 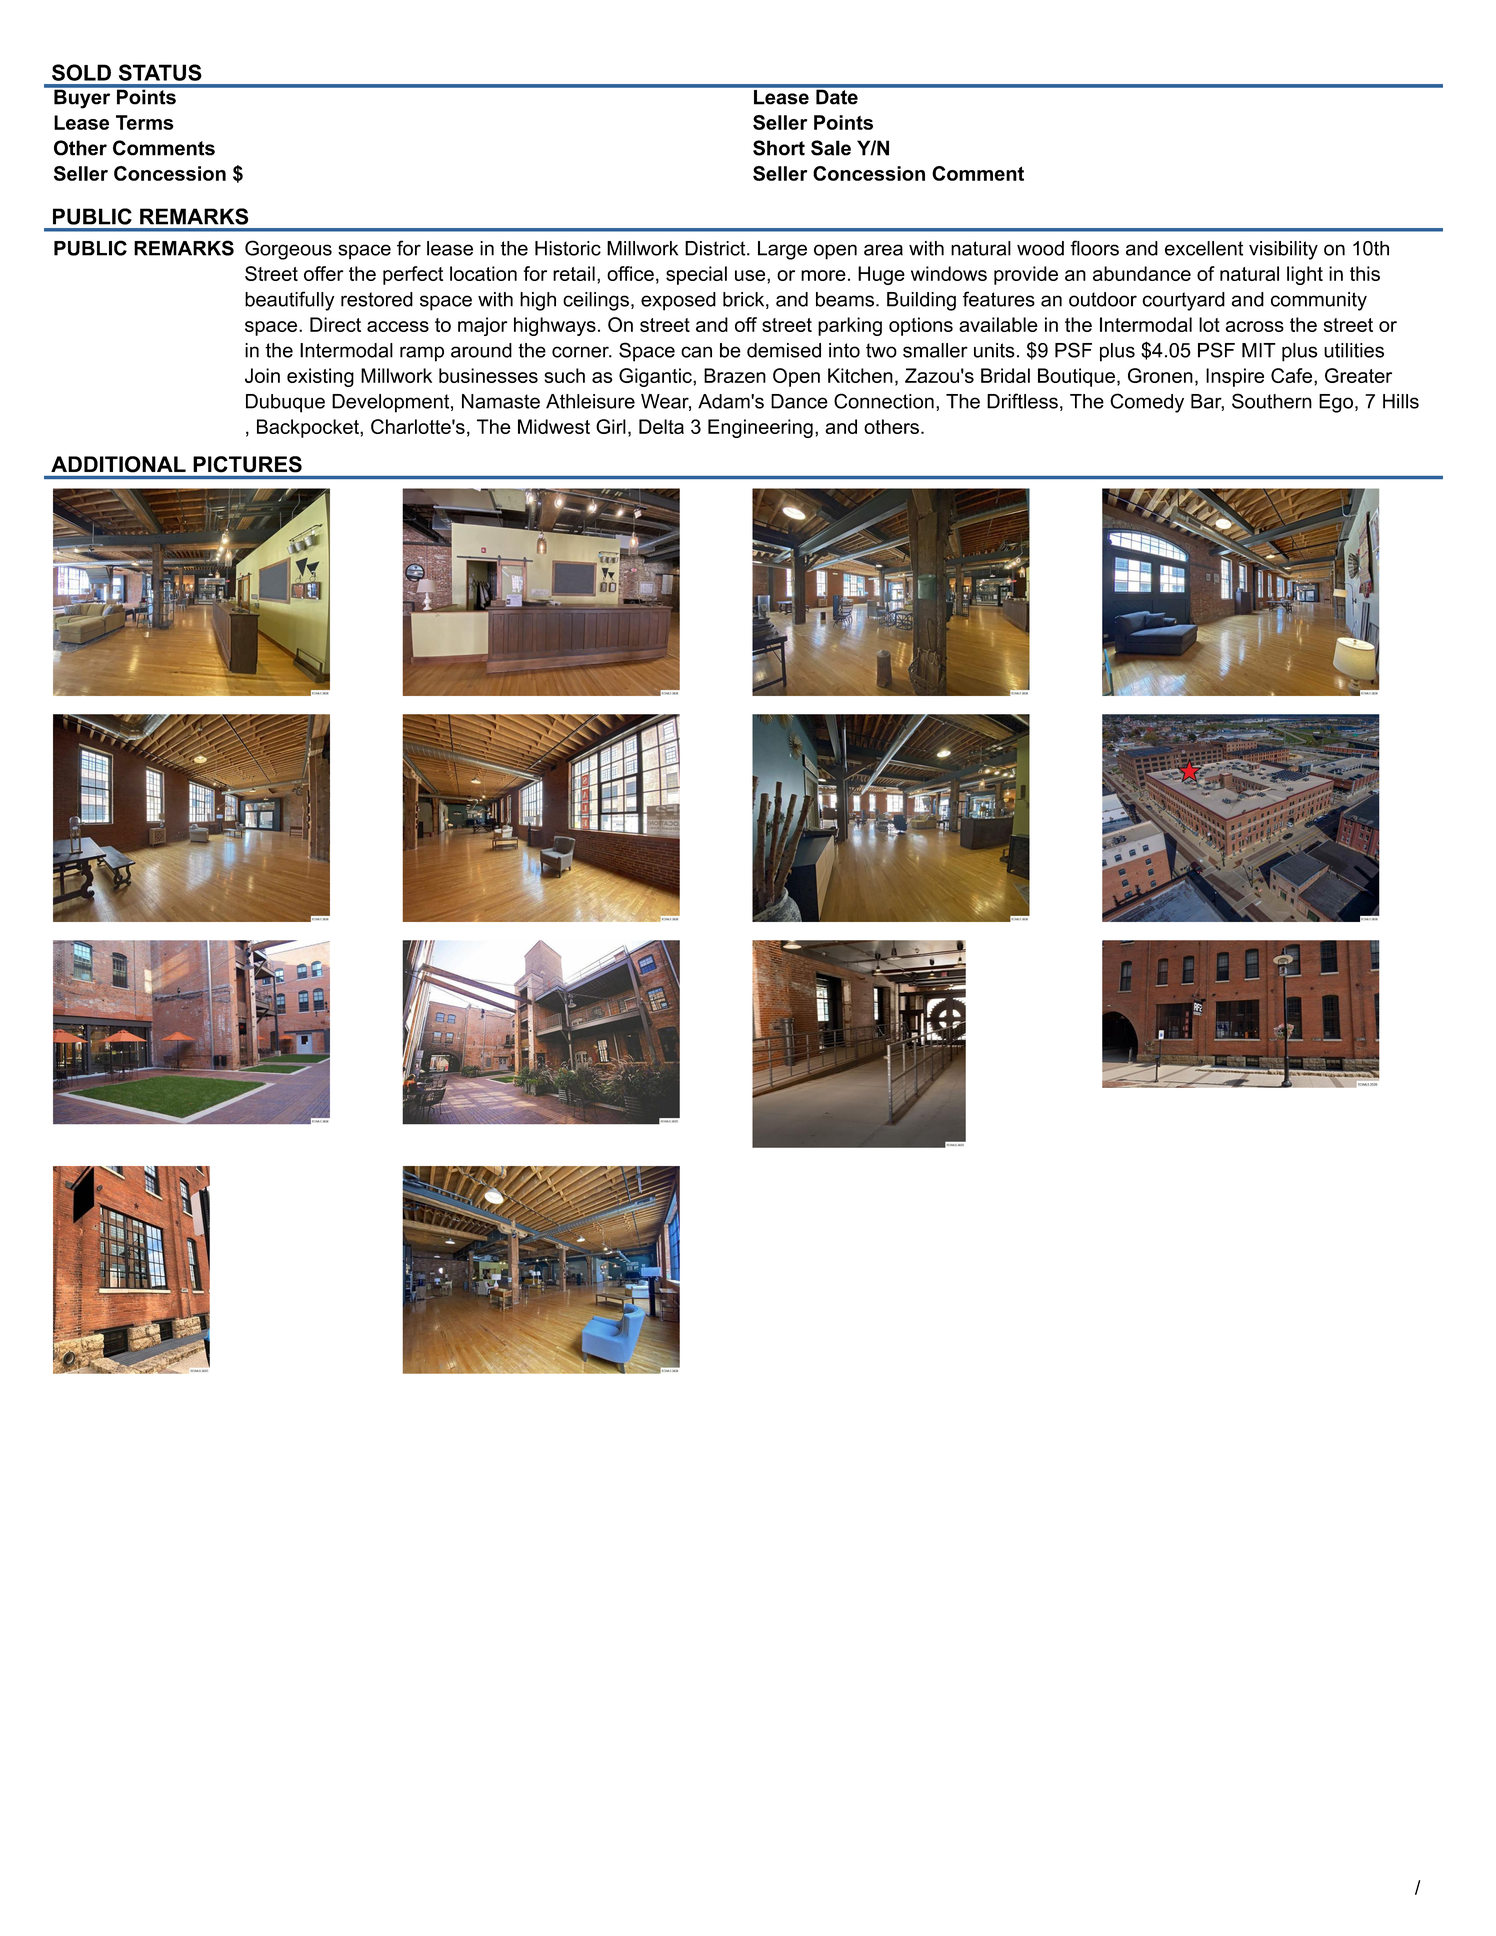 I want to click on offer, so click(x=323, y=273).
